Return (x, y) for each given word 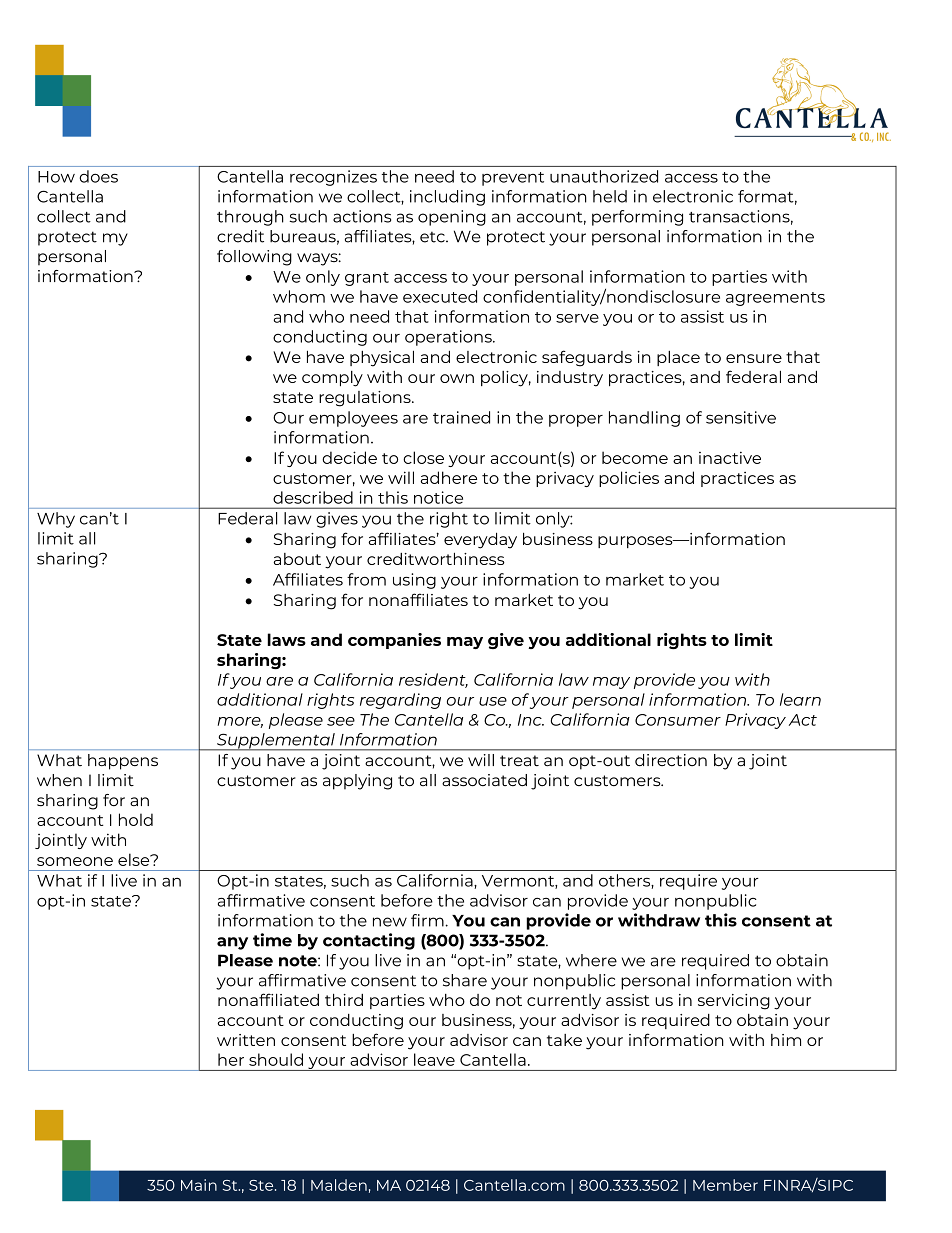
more (240, 722)
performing (637, 218)
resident (433, 680)
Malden (339, 1185)
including (447, 198)
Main (199, 1185)
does (98, 176)
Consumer (678, 720)
